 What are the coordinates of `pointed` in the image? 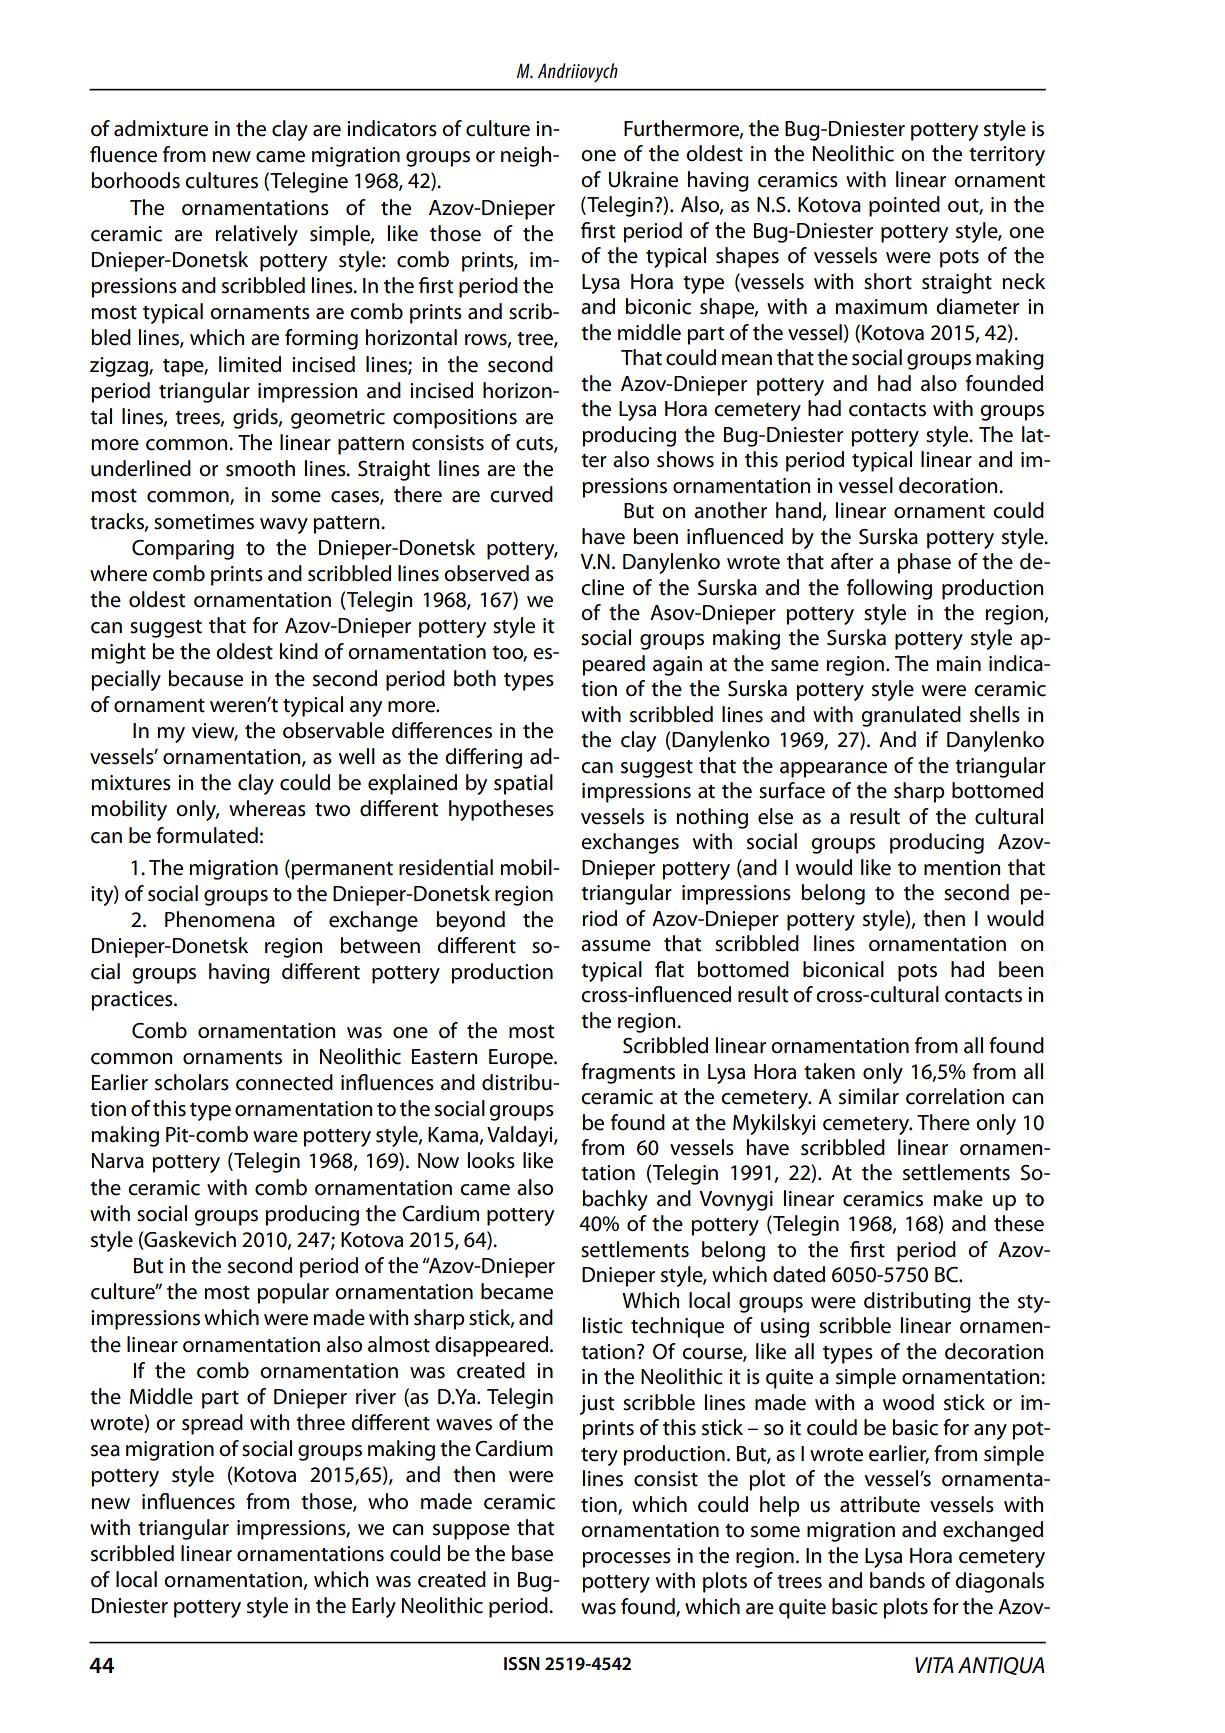 It's located at (904, 206).
